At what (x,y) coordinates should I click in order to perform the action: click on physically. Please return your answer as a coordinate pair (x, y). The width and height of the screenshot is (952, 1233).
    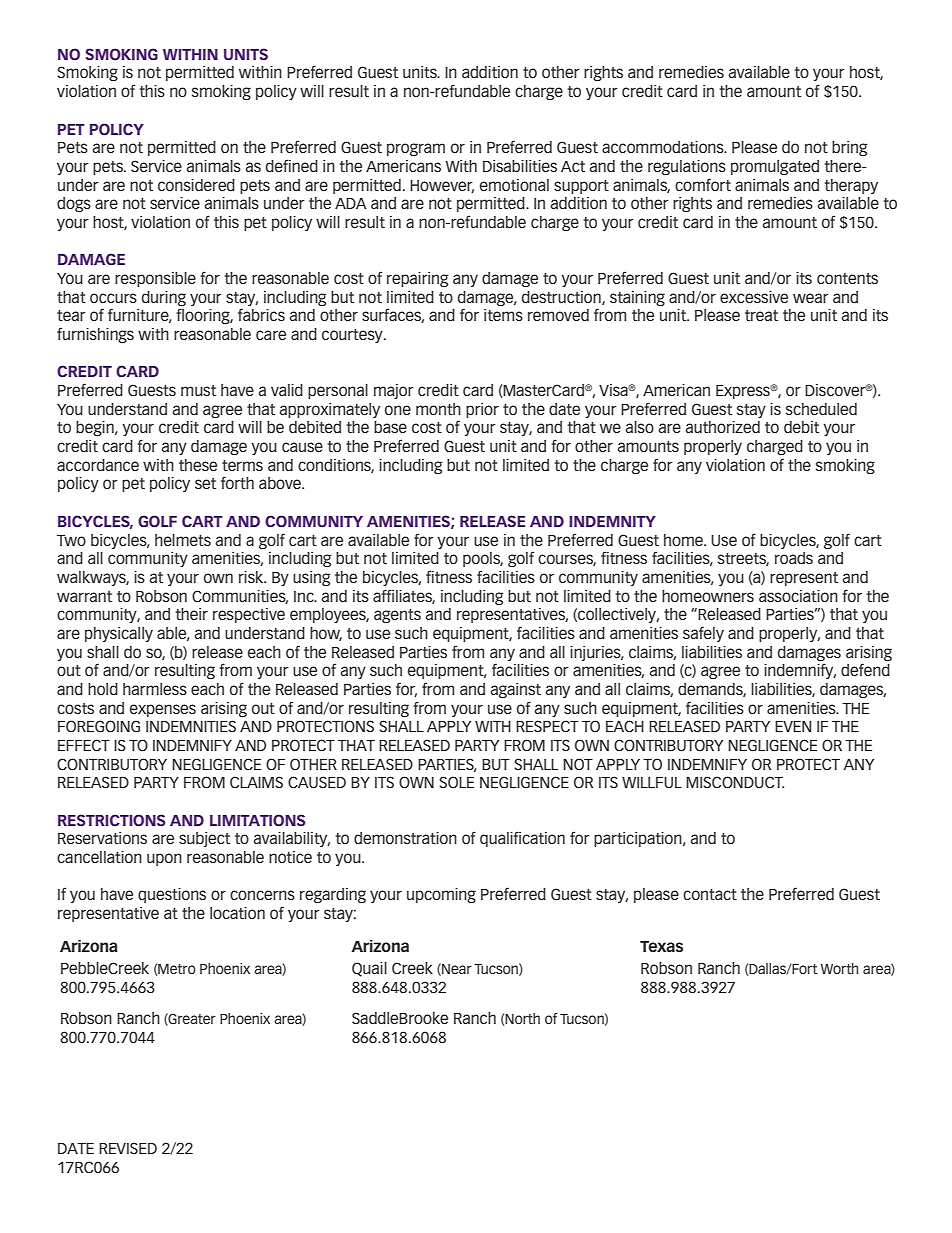
    Looking at the image, I should click on (119, 634).
